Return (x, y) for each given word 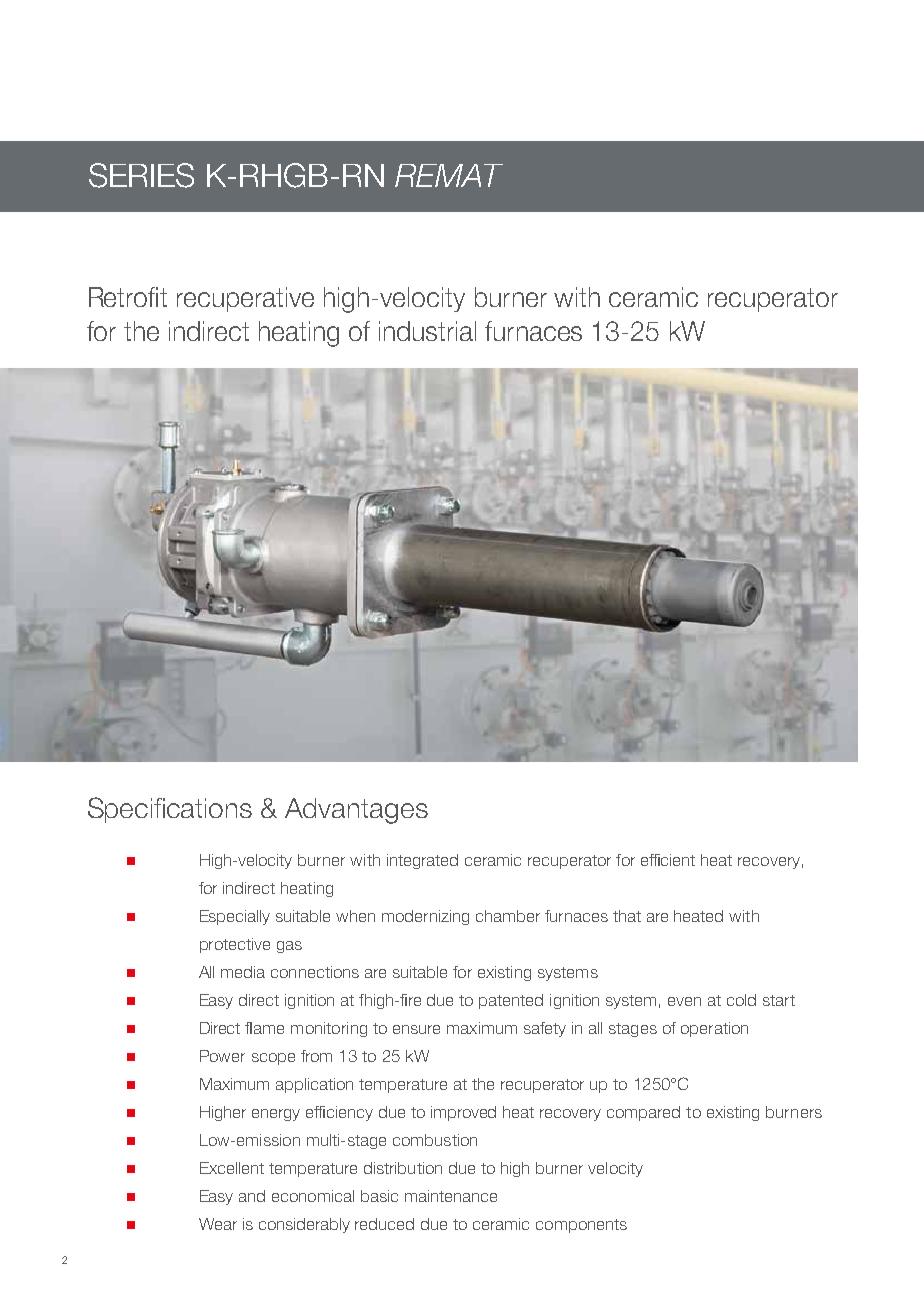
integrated (422, 861)
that (627, 916)
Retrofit (128, 297)
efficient (668, 860)
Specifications (170, 810)
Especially (235, 917)
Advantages (356, 811)
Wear (218, 1224)
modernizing (425, 917)
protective (235, 945)
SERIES (141, 175)
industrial (427, 331)
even (684, 1001)
